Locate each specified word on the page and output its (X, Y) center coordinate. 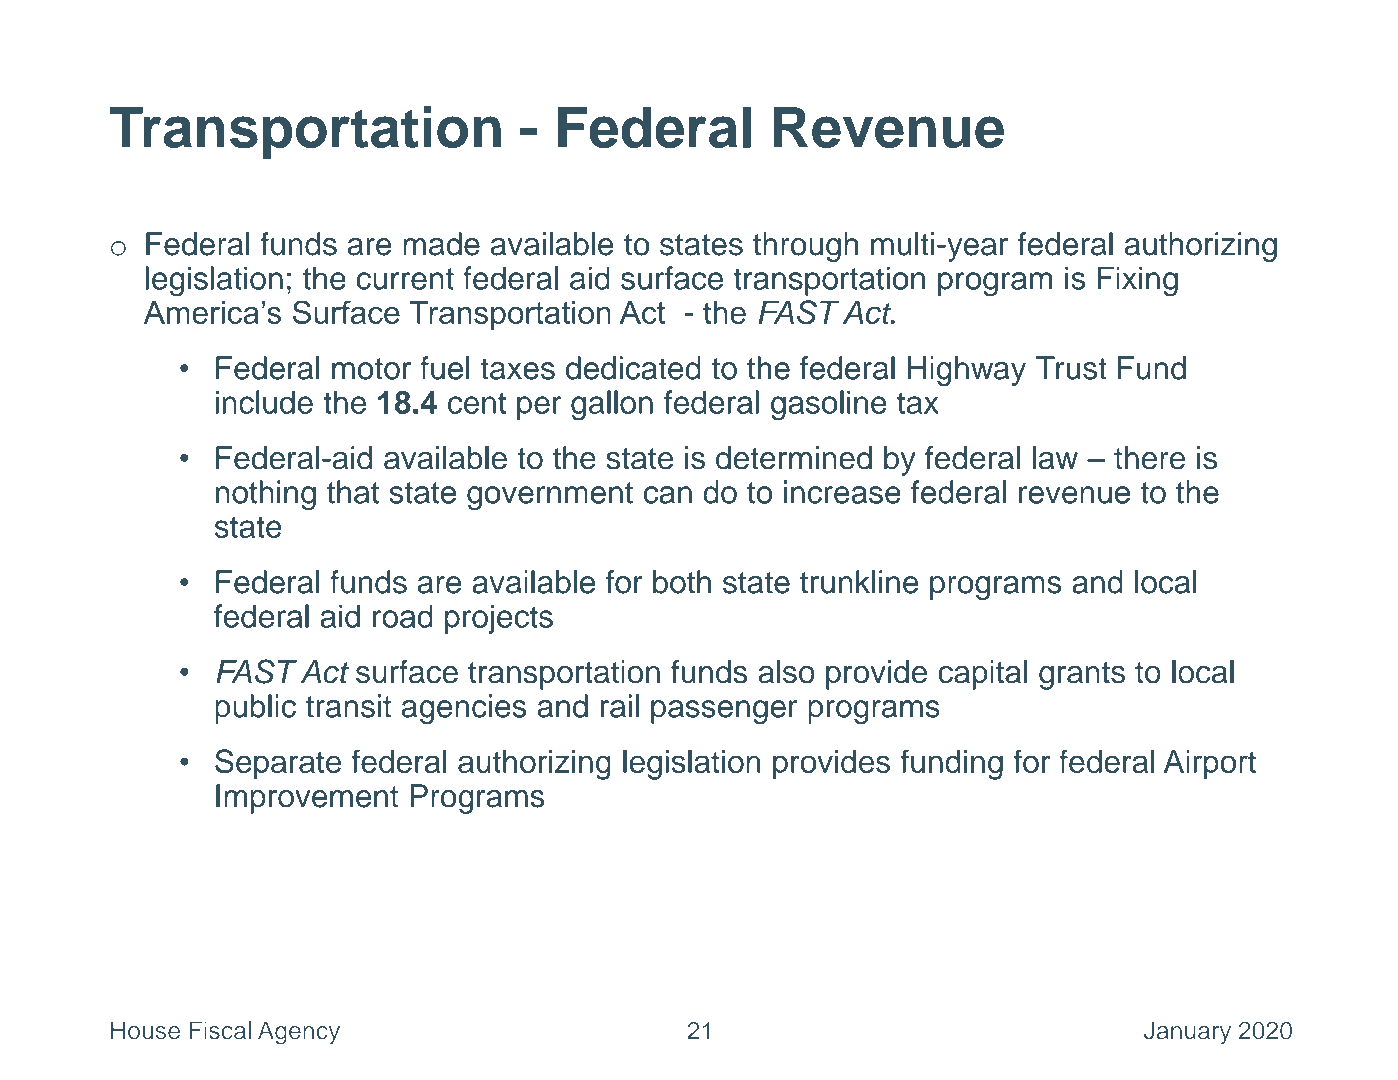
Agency (299, 1033)
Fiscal (220, 1030)
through (805, 247)
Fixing (1138, 281)
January (1187, 1032)
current (405, 279)
